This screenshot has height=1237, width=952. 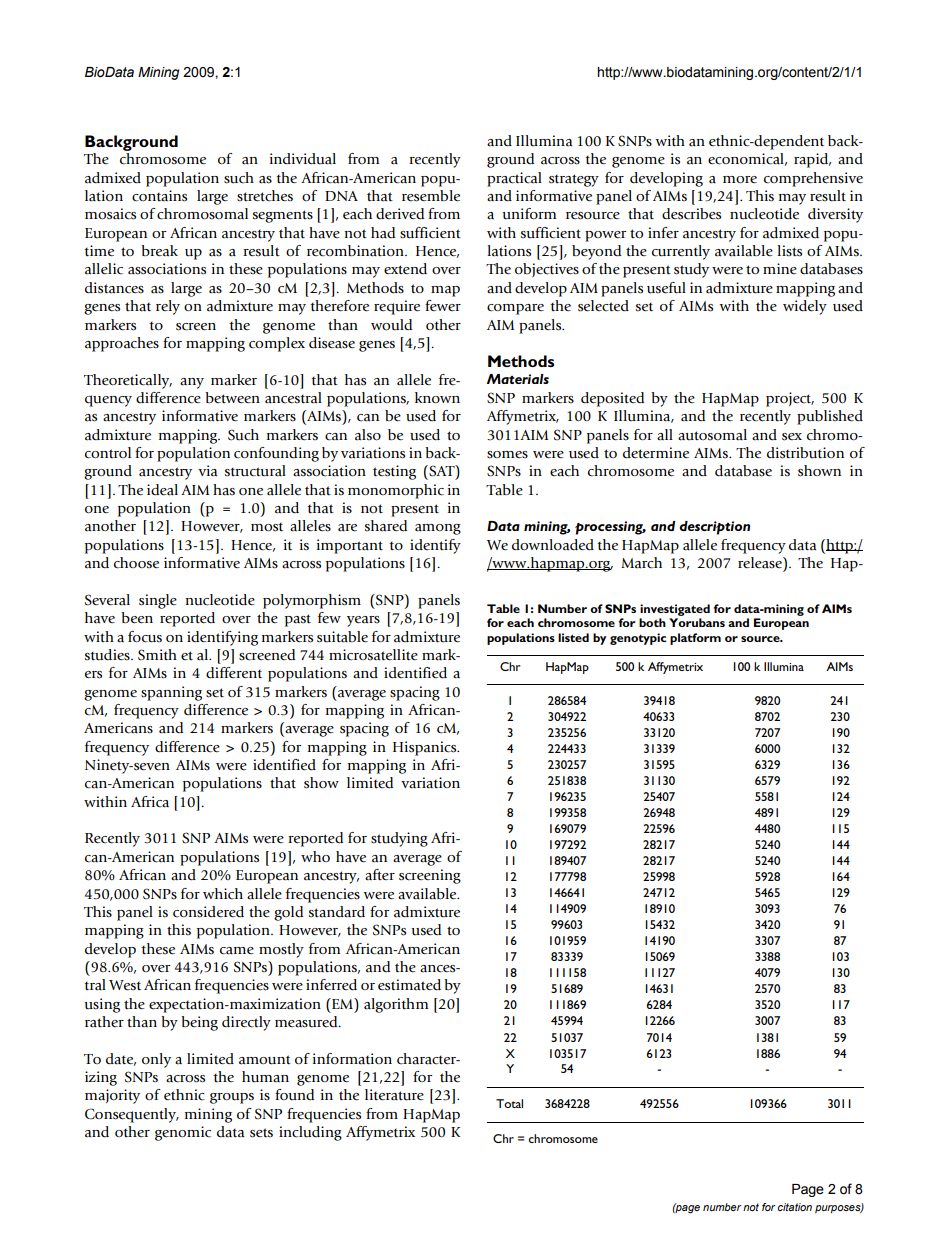 I want to click on genomic, so click(x=183, y=1133).
